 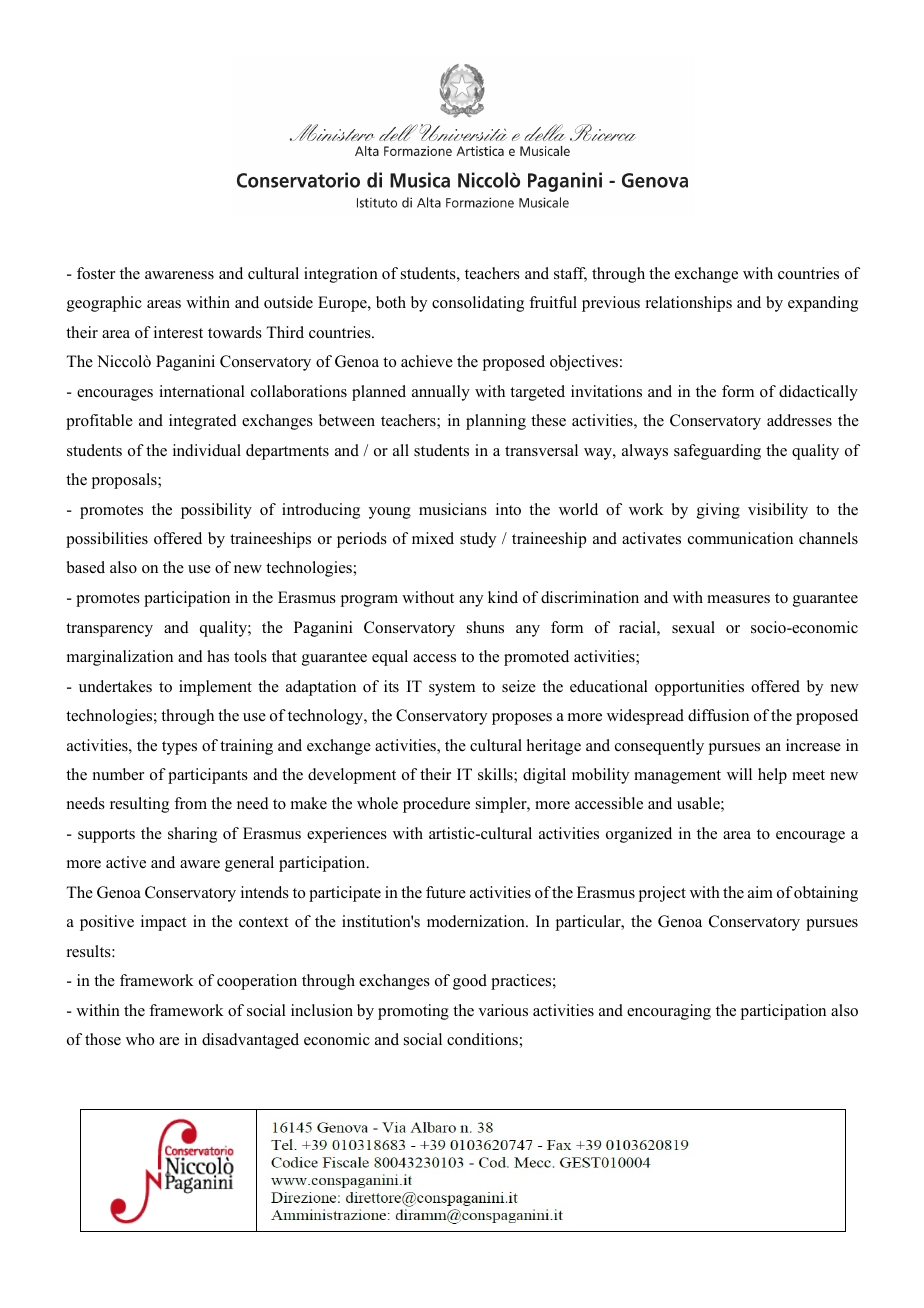 I want to click on interest, so click(x=178, y=332).
